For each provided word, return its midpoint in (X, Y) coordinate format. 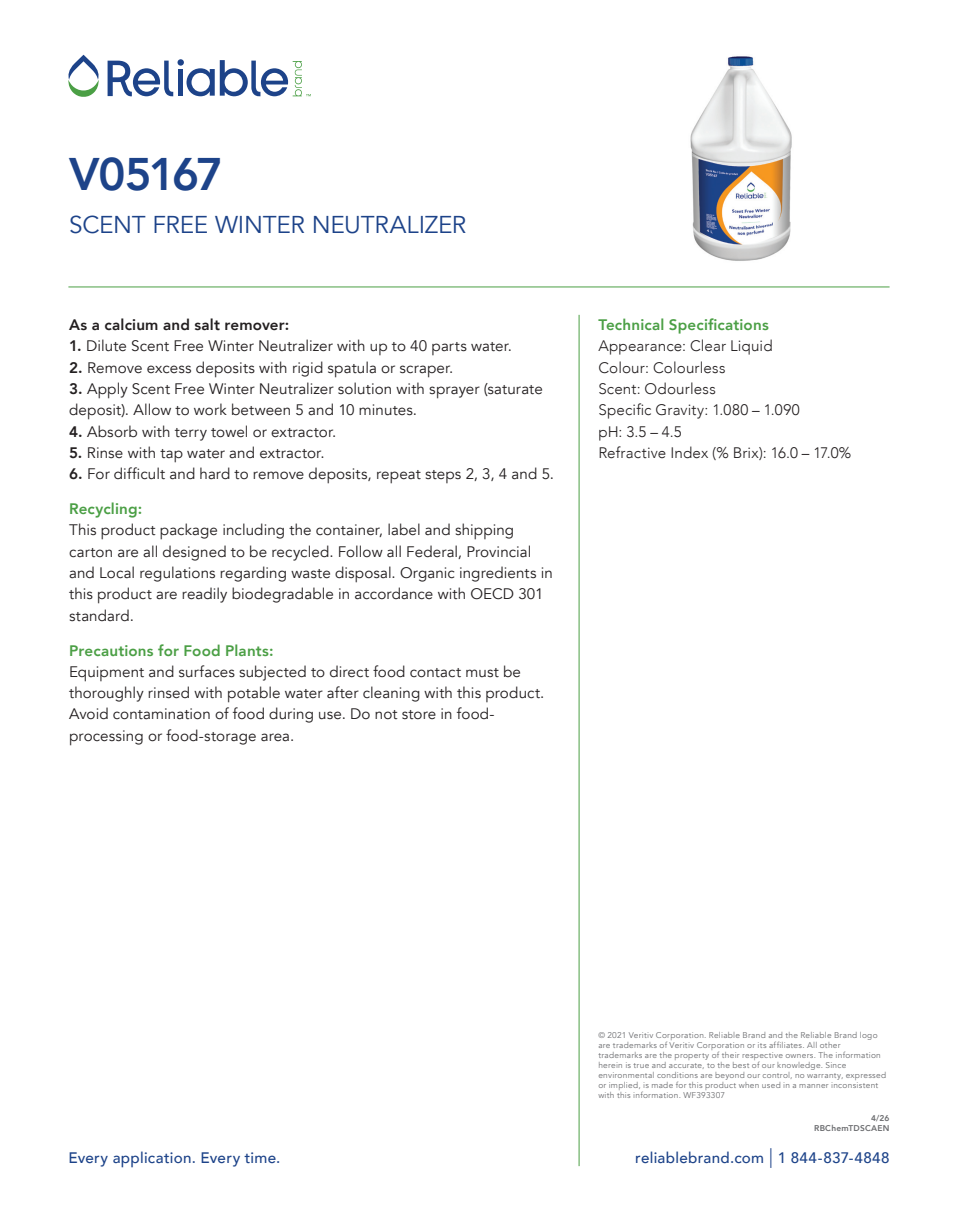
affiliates (786, 1044)
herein (610, 1065)
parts (449, 348)
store (419, 715)
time (261, 1157)
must (482, 673)
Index (689, 452)
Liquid (751, 347)
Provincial (498, 551)
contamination (161, 714)
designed (194, 553)
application (152, 1159)
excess (169, 369)
